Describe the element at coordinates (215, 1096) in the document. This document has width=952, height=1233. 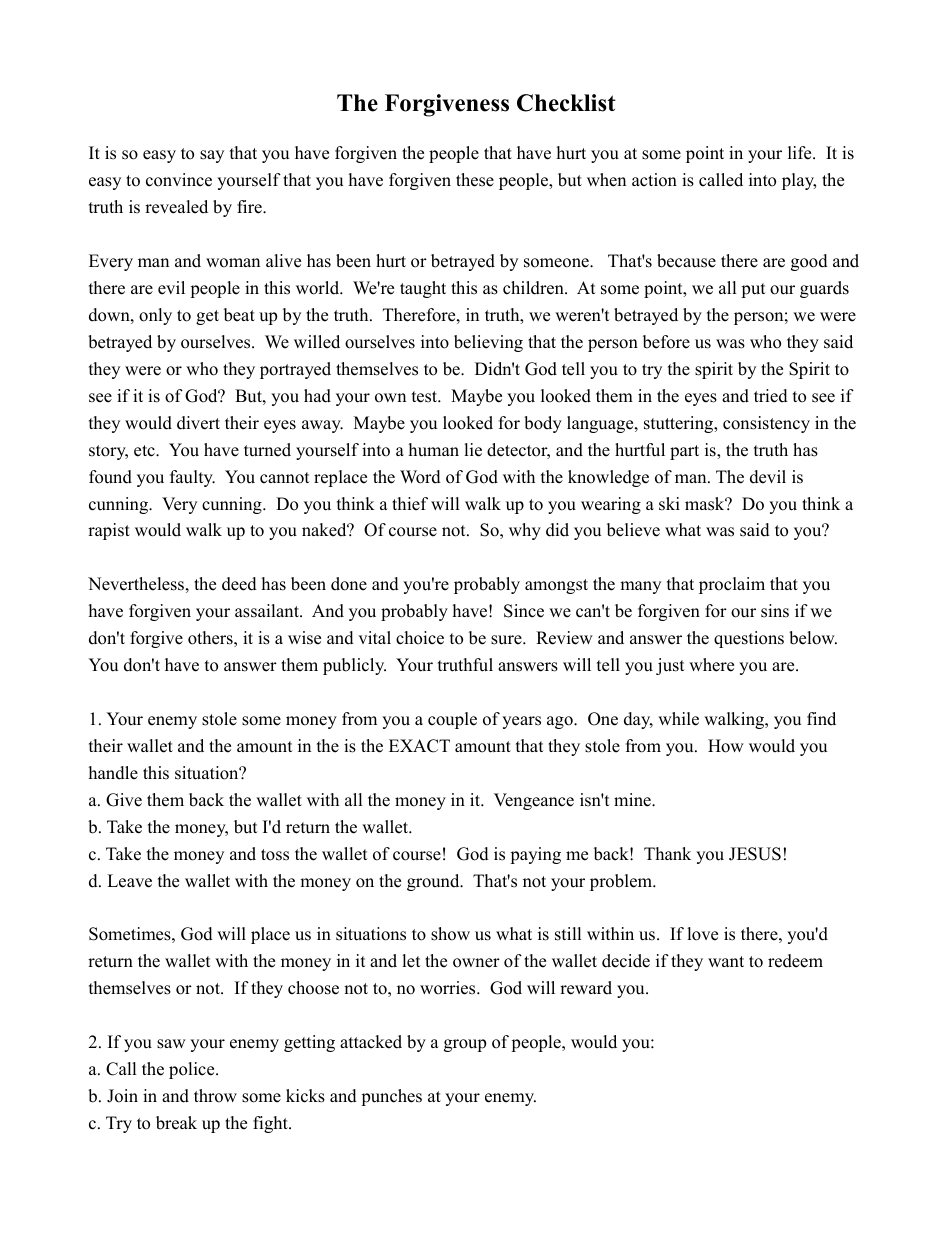
I see `throw` at that location.
